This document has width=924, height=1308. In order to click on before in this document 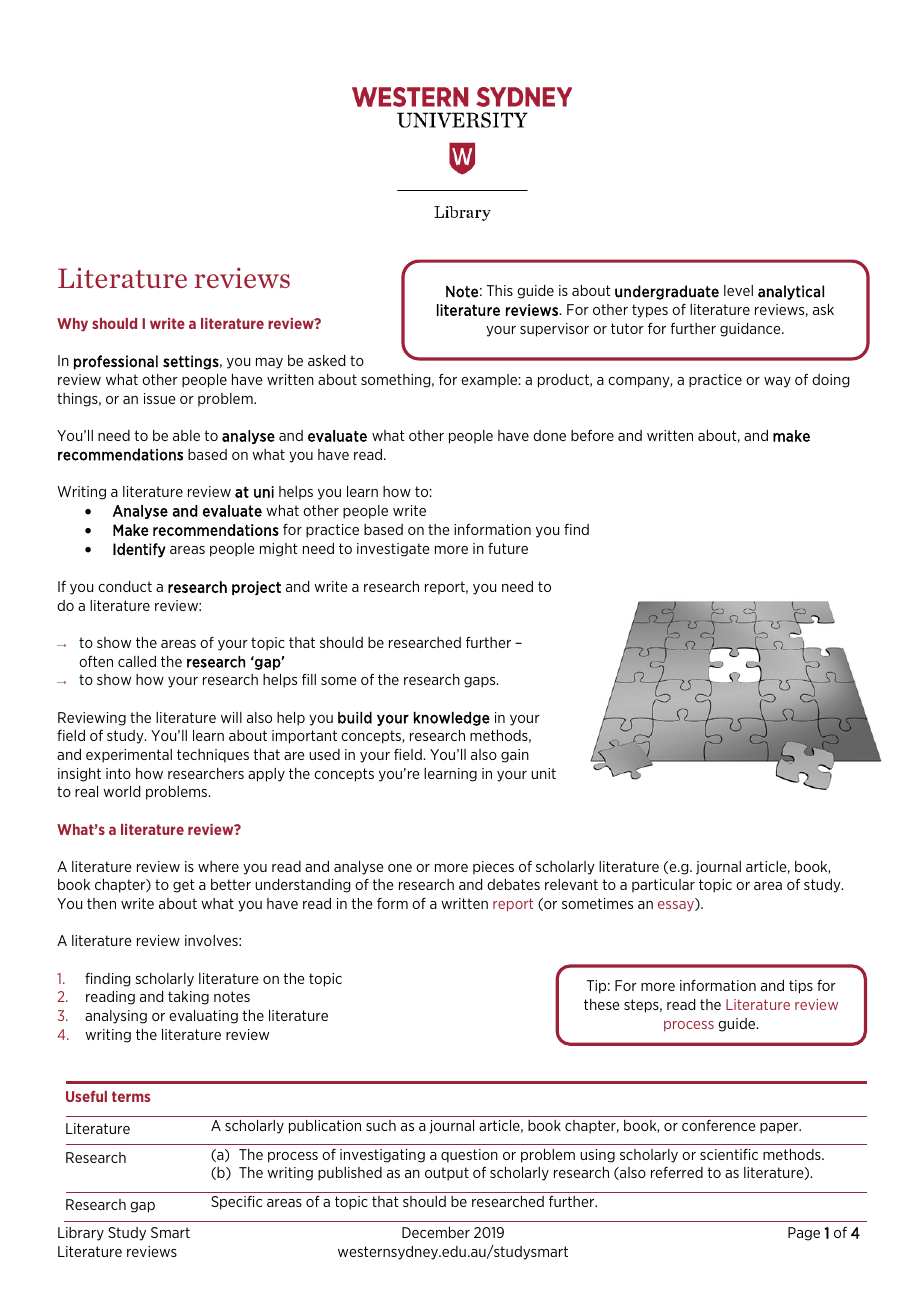, I will do `click(592, 435)`.
